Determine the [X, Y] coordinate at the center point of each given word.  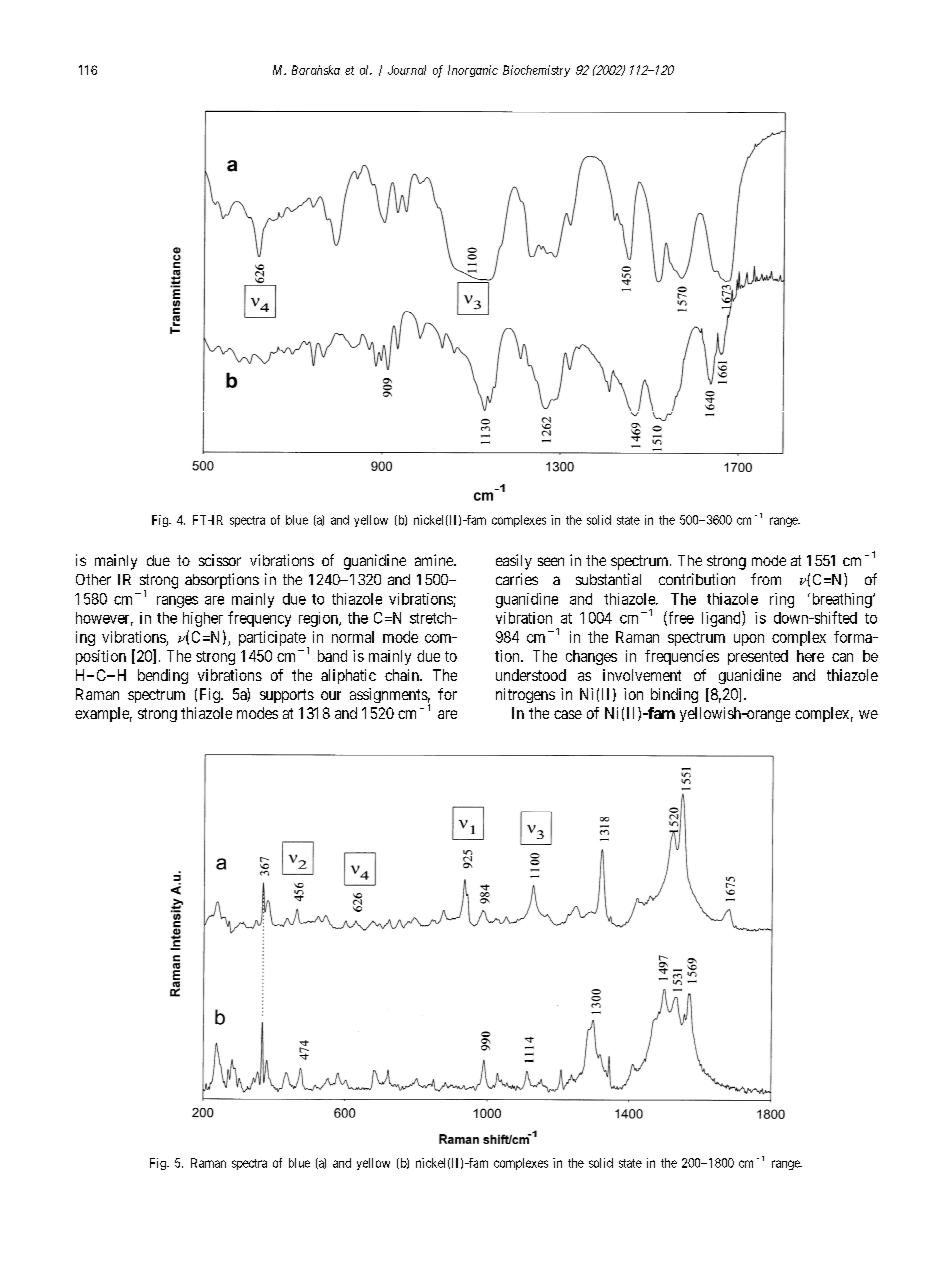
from [766, 579]
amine [435, 560]
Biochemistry [536, 71]
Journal [407, 70]
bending [163, 676]
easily [514, 562]
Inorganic [473, 71]
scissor [220, 560]
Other [93, 579]
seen [551, 561]
